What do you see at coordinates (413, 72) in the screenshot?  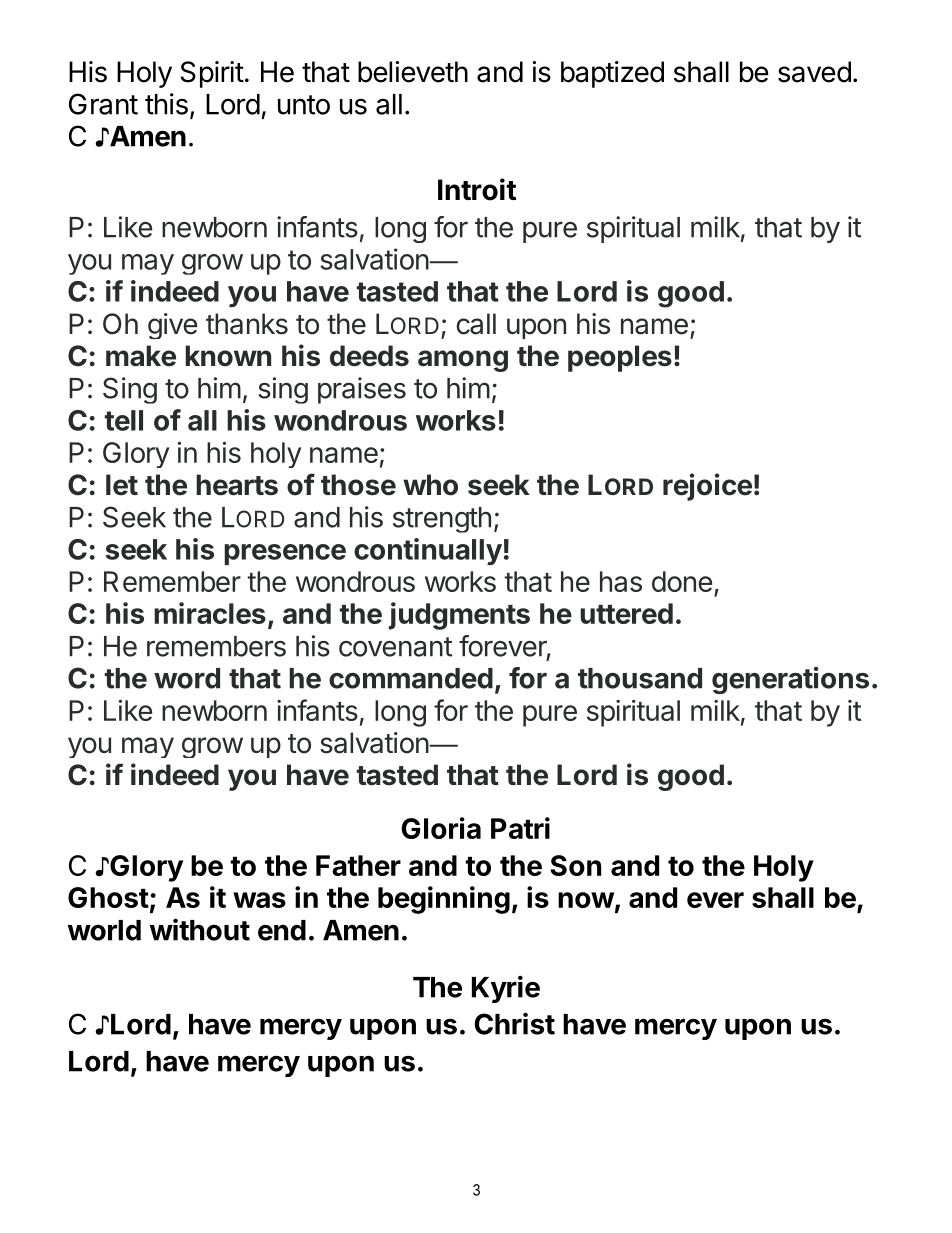 I see `believeth` at bounding box center [413, 72].
